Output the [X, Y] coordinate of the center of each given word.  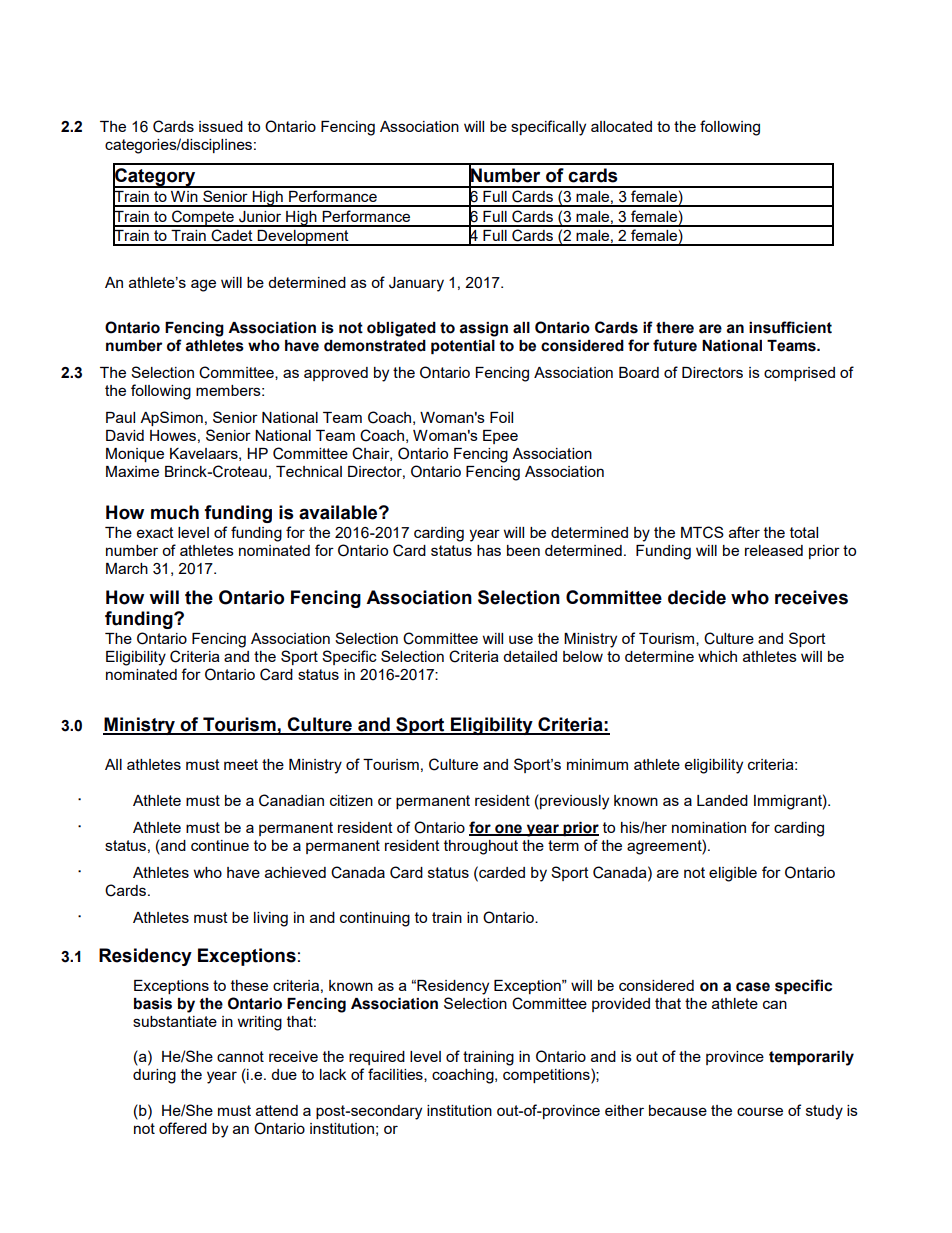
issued [221, 126]
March [127, 568]
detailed [530, 656]
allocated [621, 126]
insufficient [790, 327]
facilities [396, 1075]
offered [183, 1128]
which [717, 656]
